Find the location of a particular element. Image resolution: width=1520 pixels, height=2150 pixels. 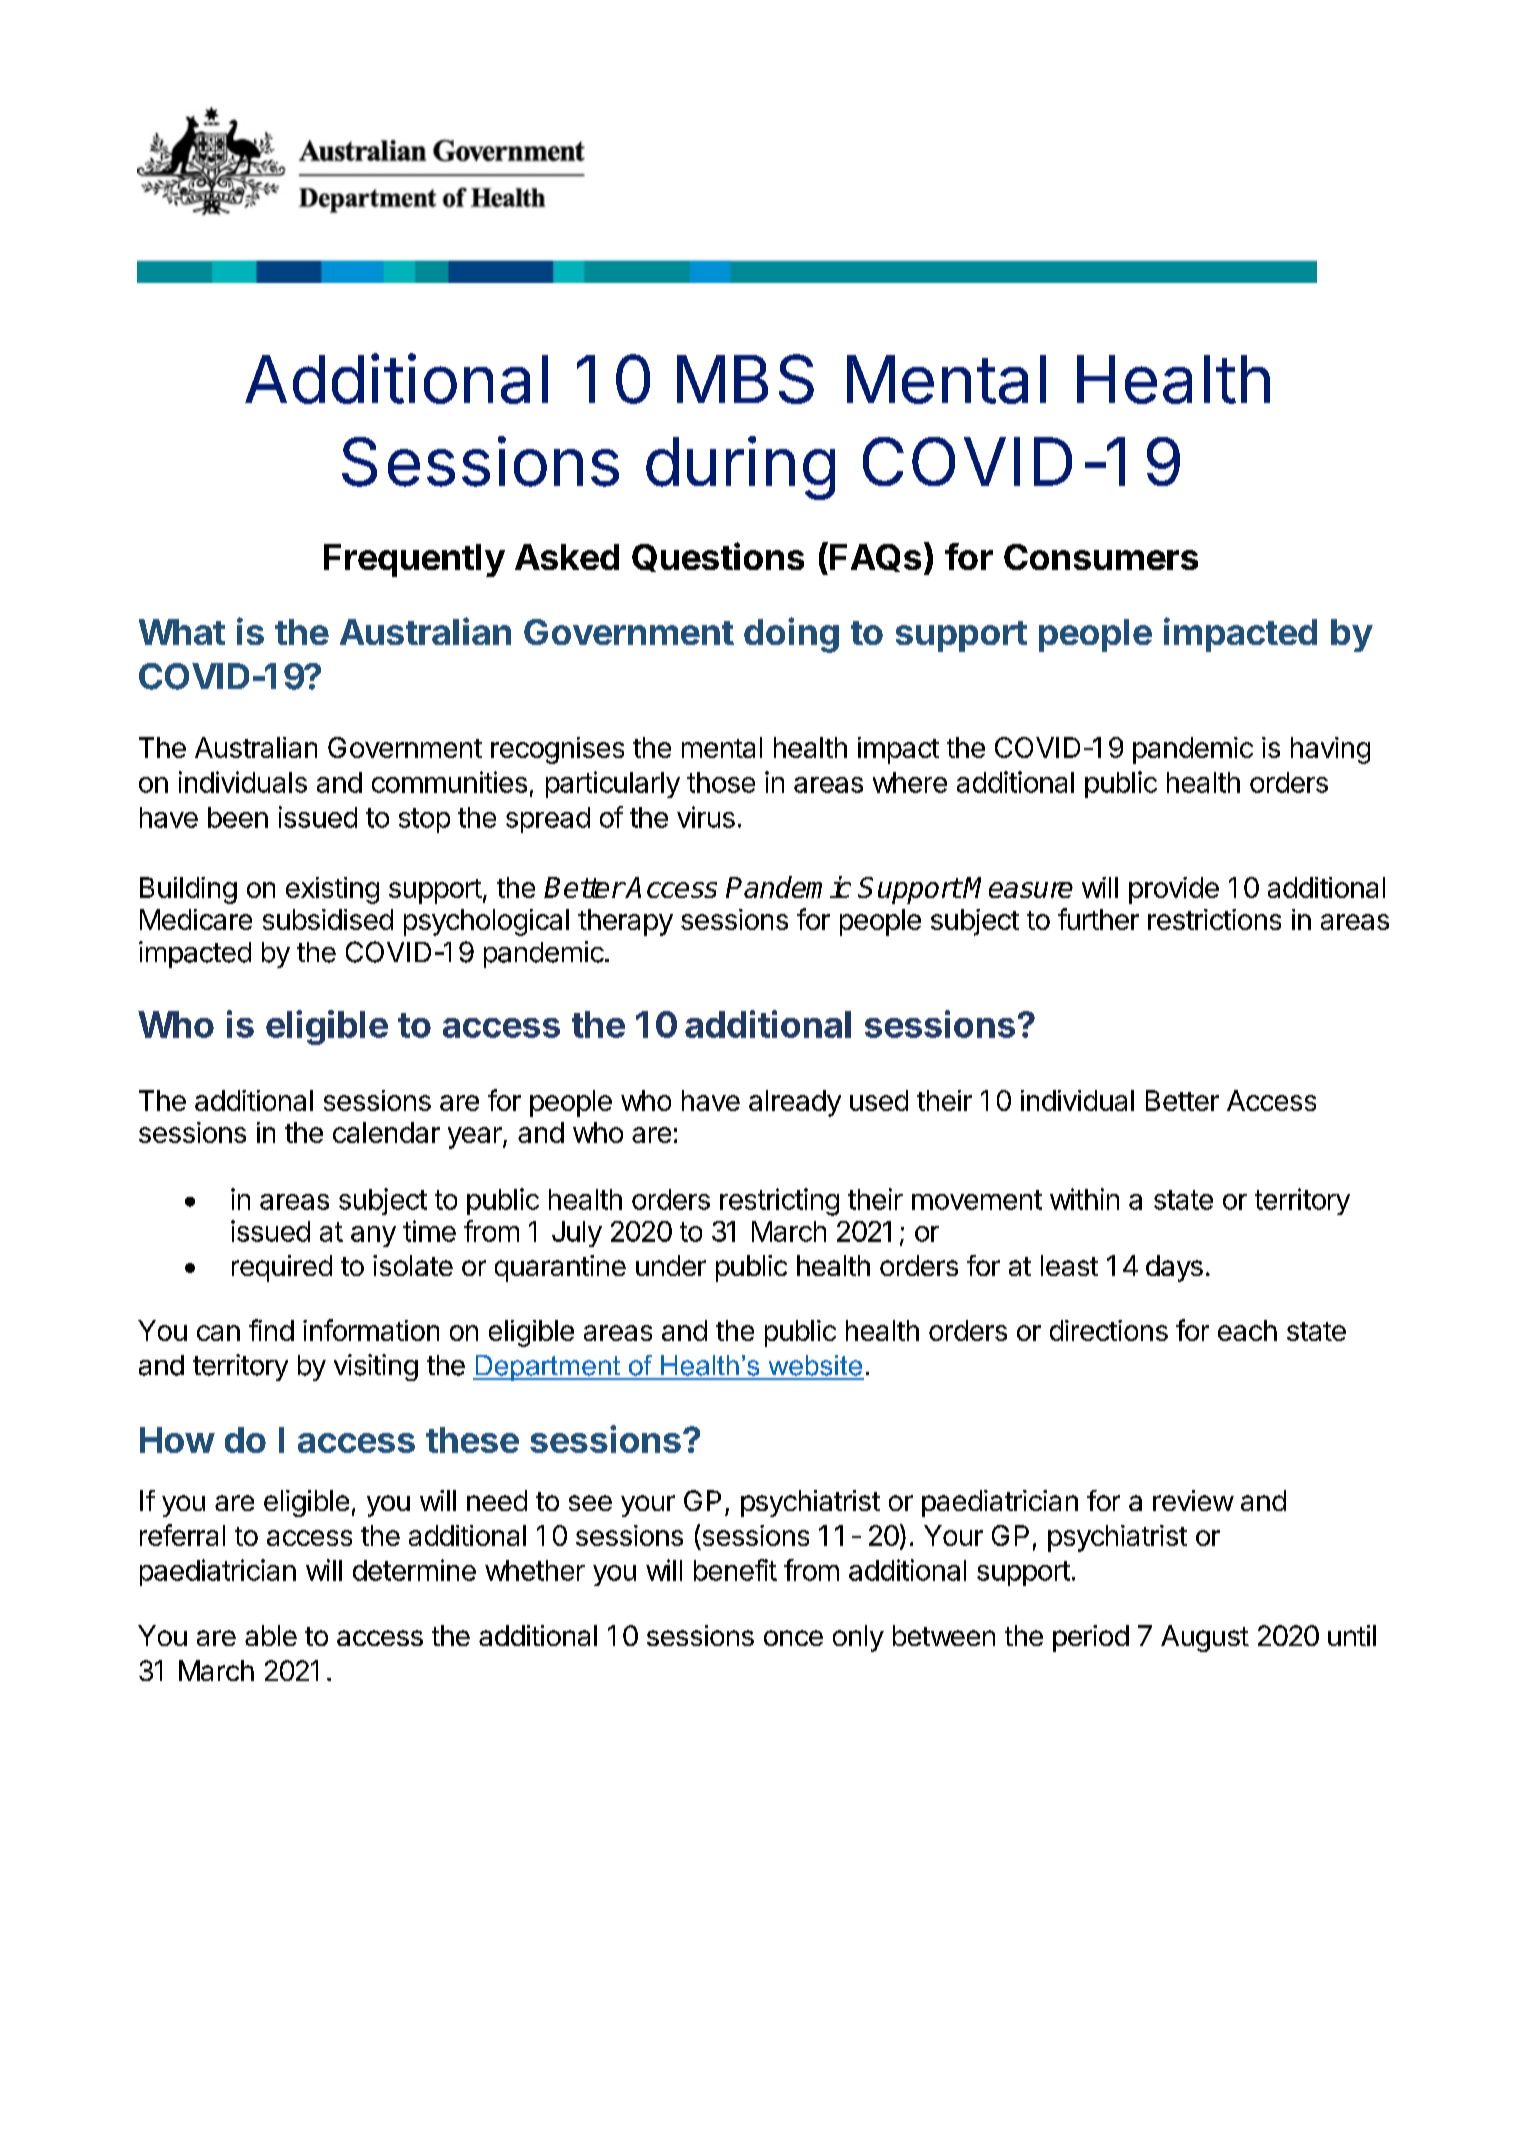

MBS is located at coordinates (745, 379).
